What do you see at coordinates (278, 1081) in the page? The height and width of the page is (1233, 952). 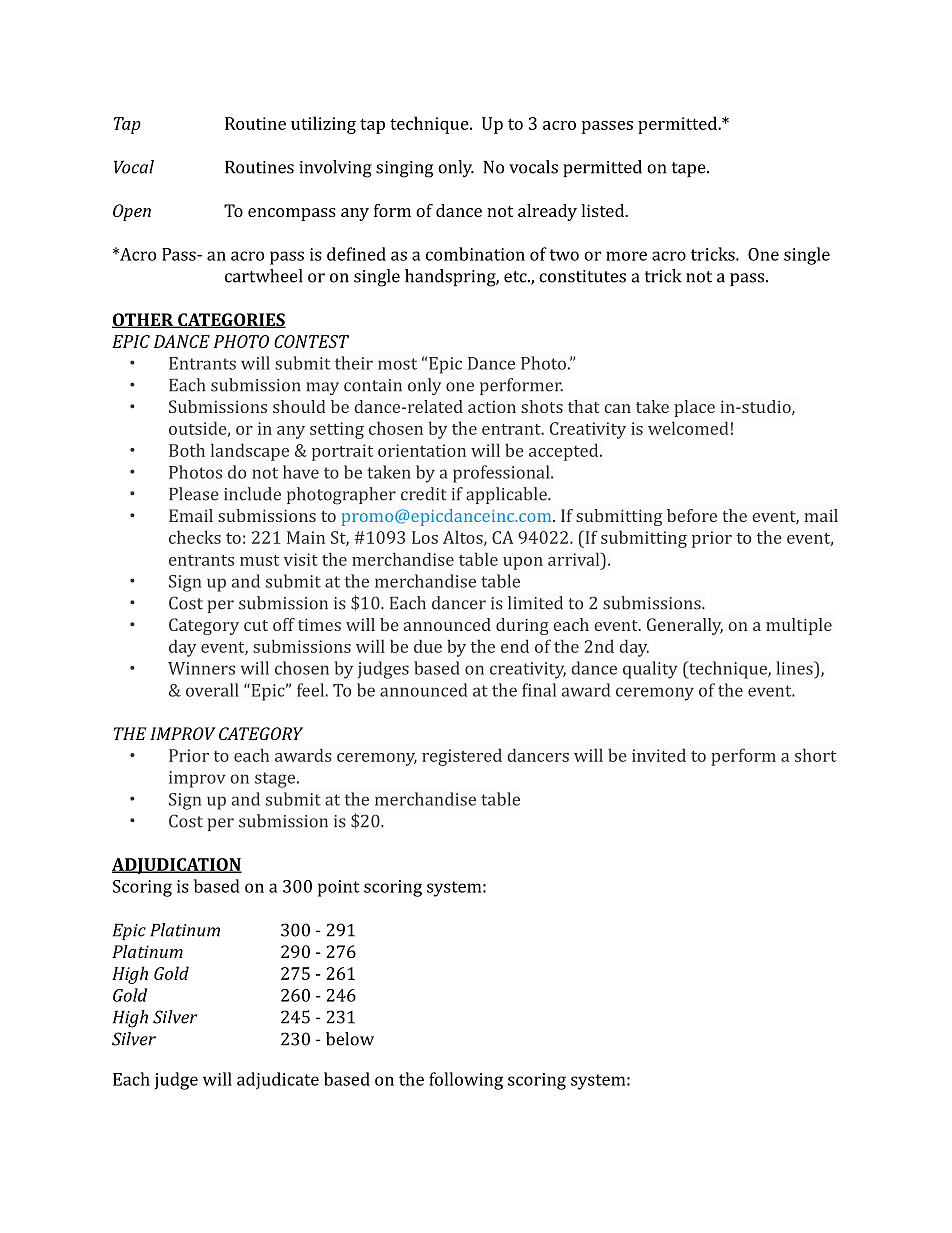 I see `adjudicate` at bounding box center [278, 1081].
